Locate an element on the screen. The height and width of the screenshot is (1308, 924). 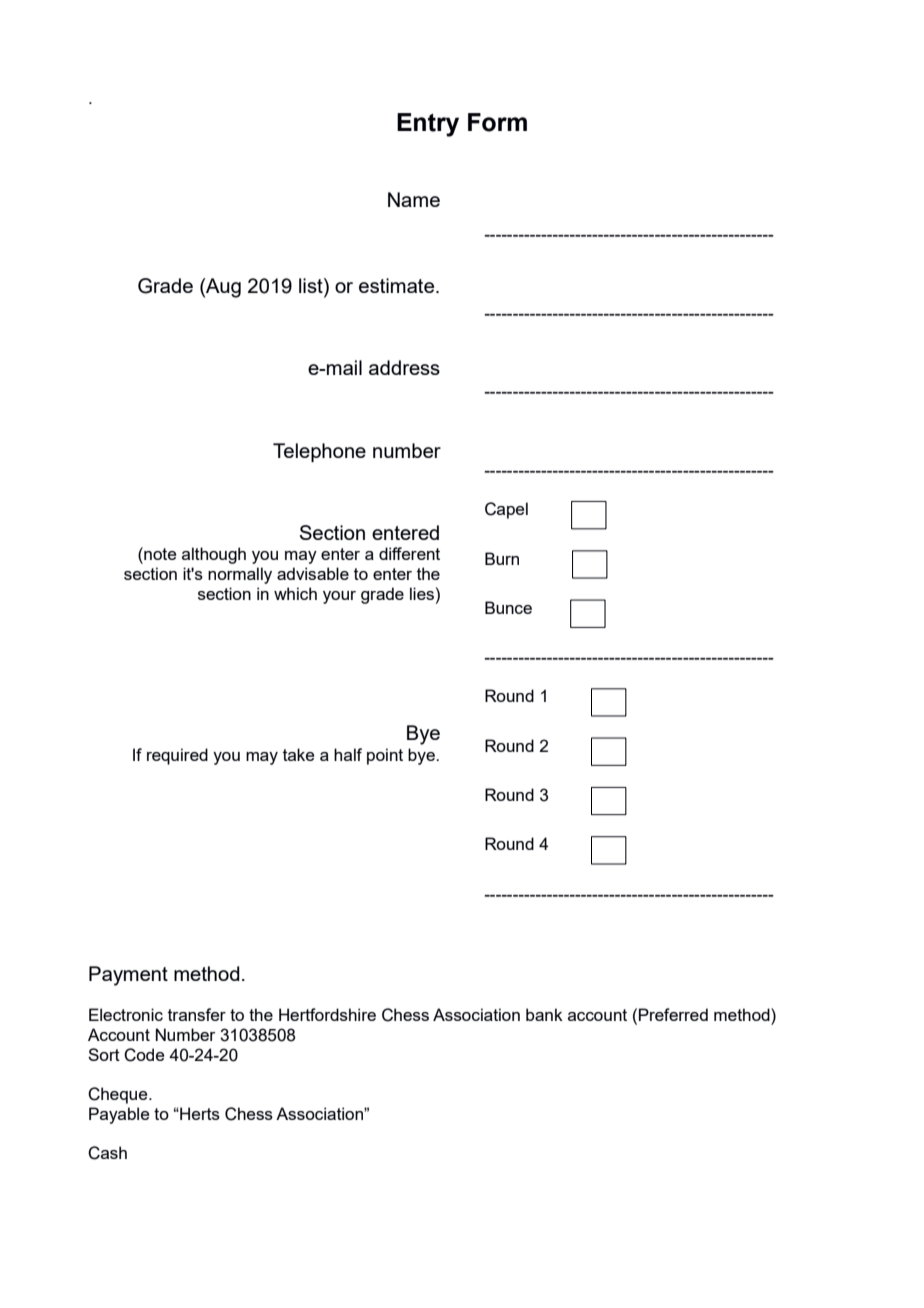
Entry is located at coordinates (428, 125).
